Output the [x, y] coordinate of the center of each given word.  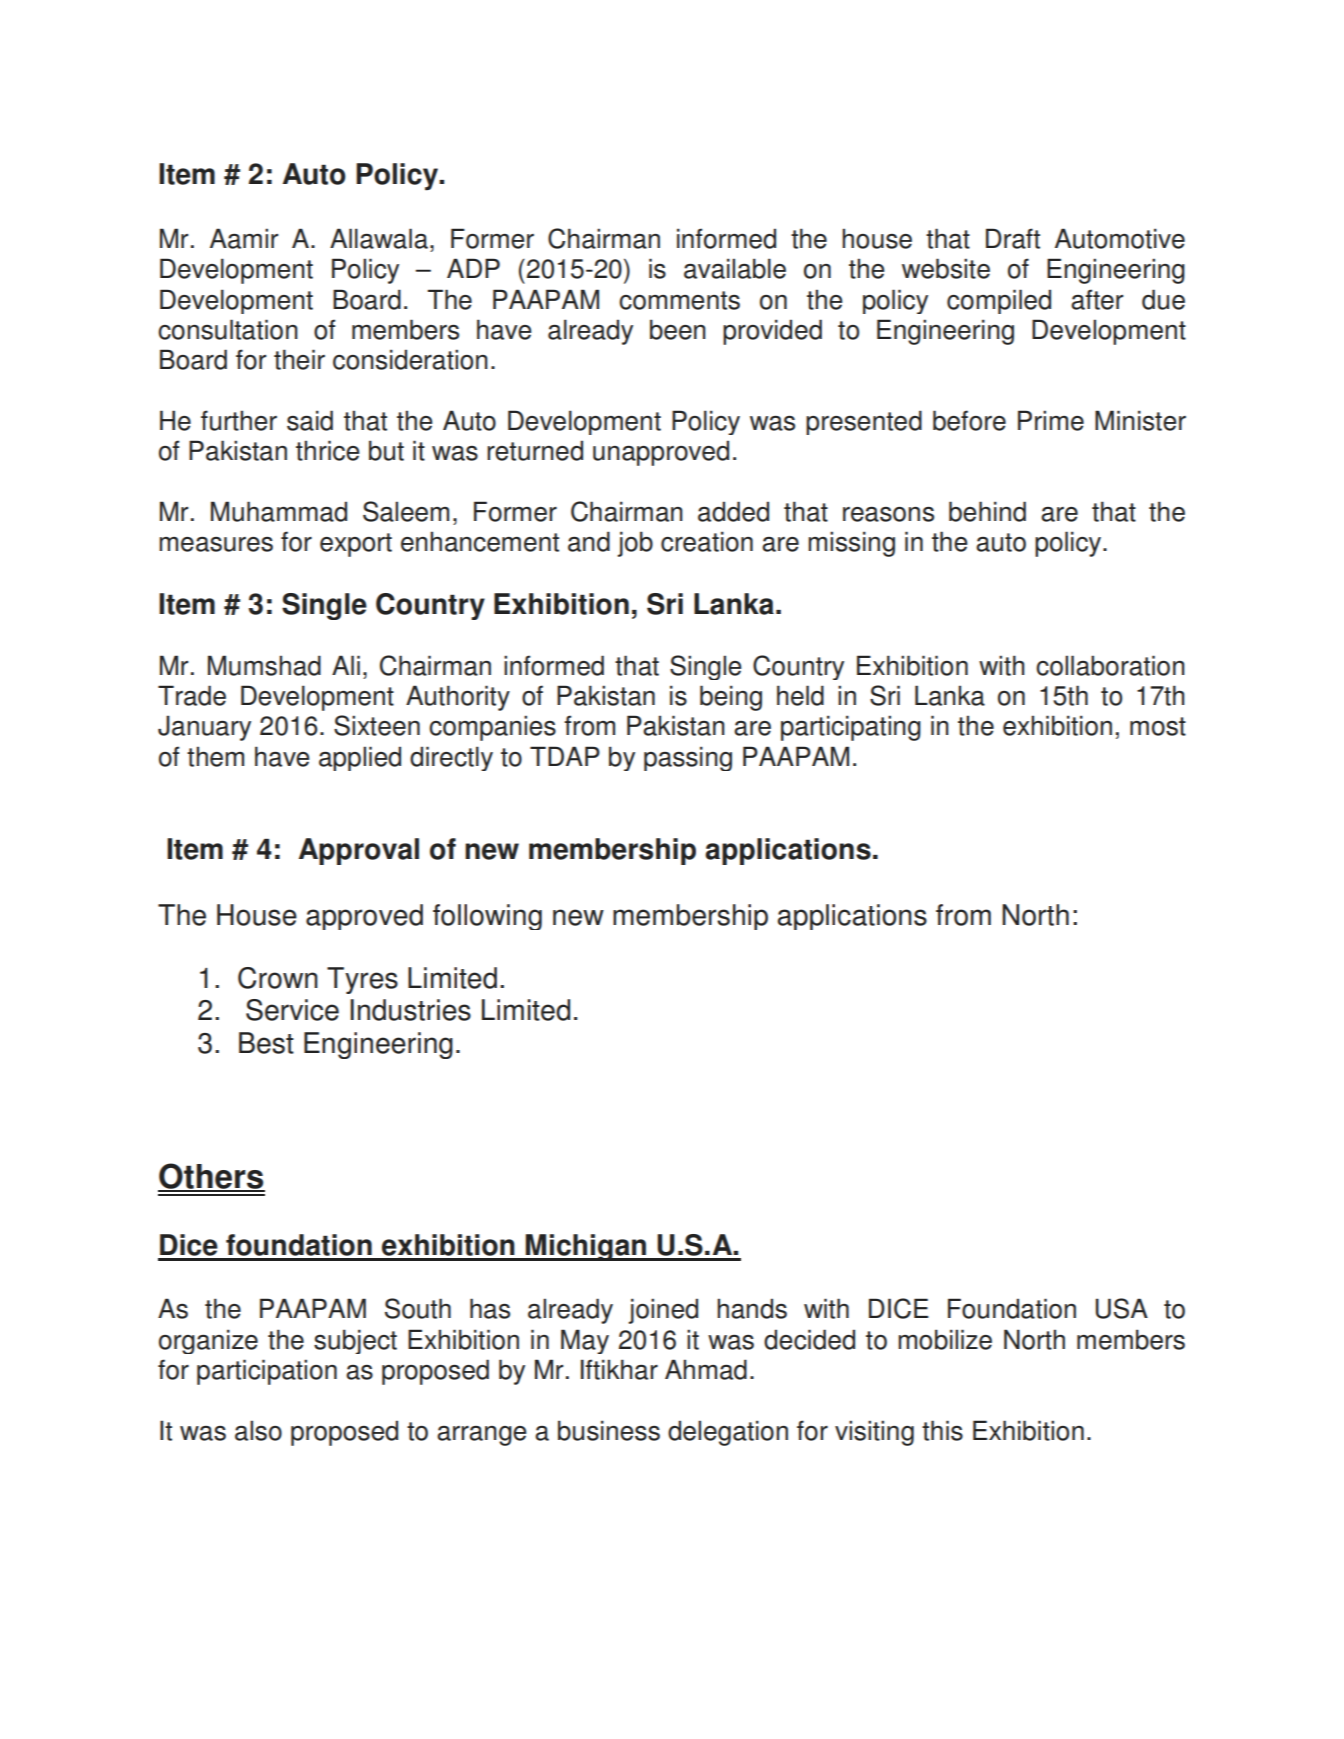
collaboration [1110, 665]
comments [679, 300]
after [1097, 299]
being [731, 698]
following [487, 917]
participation [267, 1372]
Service [292, 1010]
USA [1122, 1308]
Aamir [244, 238]
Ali [346, 665]
